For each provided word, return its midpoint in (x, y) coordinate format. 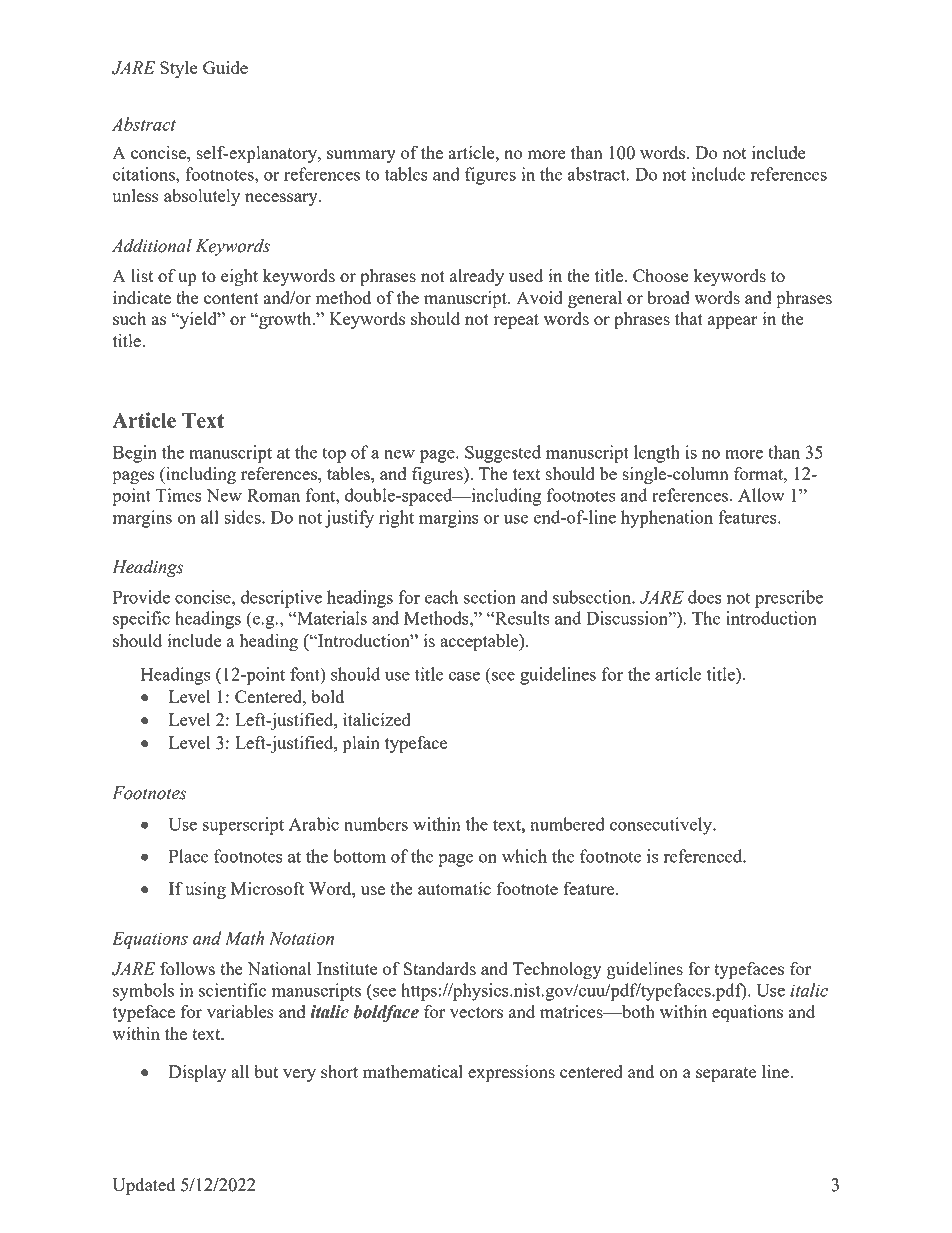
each (441, 597)
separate (726, 1075)
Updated (143, 1187)
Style (179, 69)
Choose (661, 275)
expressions (511, 1074)
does (705, 597)
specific (141, 620)
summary (361, 156)
